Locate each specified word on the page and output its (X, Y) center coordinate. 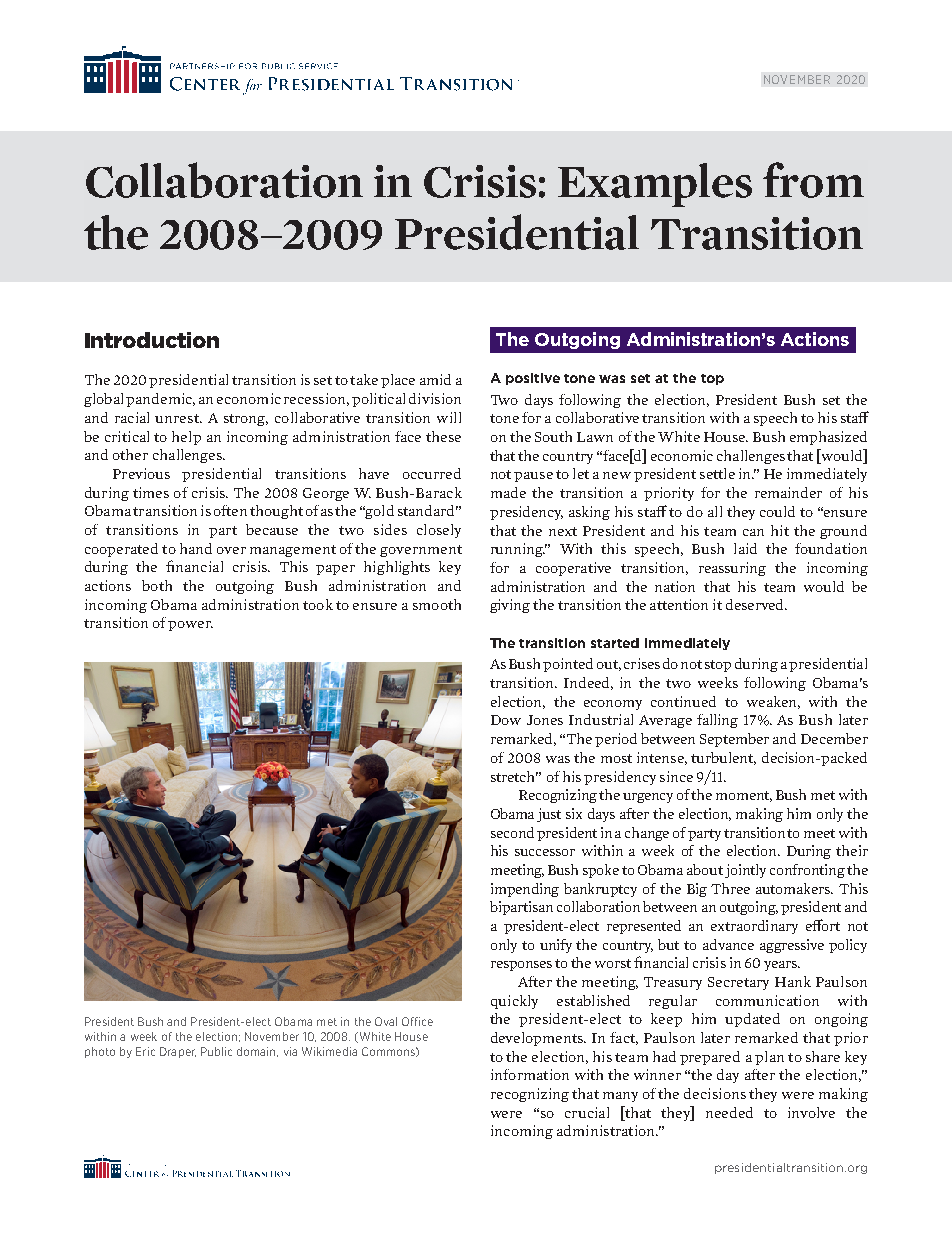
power (190, 626)
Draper (178, 1052)
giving (510, 606)
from (813, 180)
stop (718, 666)
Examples (655, 185)
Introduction (152, 340)
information (530, 1074)
